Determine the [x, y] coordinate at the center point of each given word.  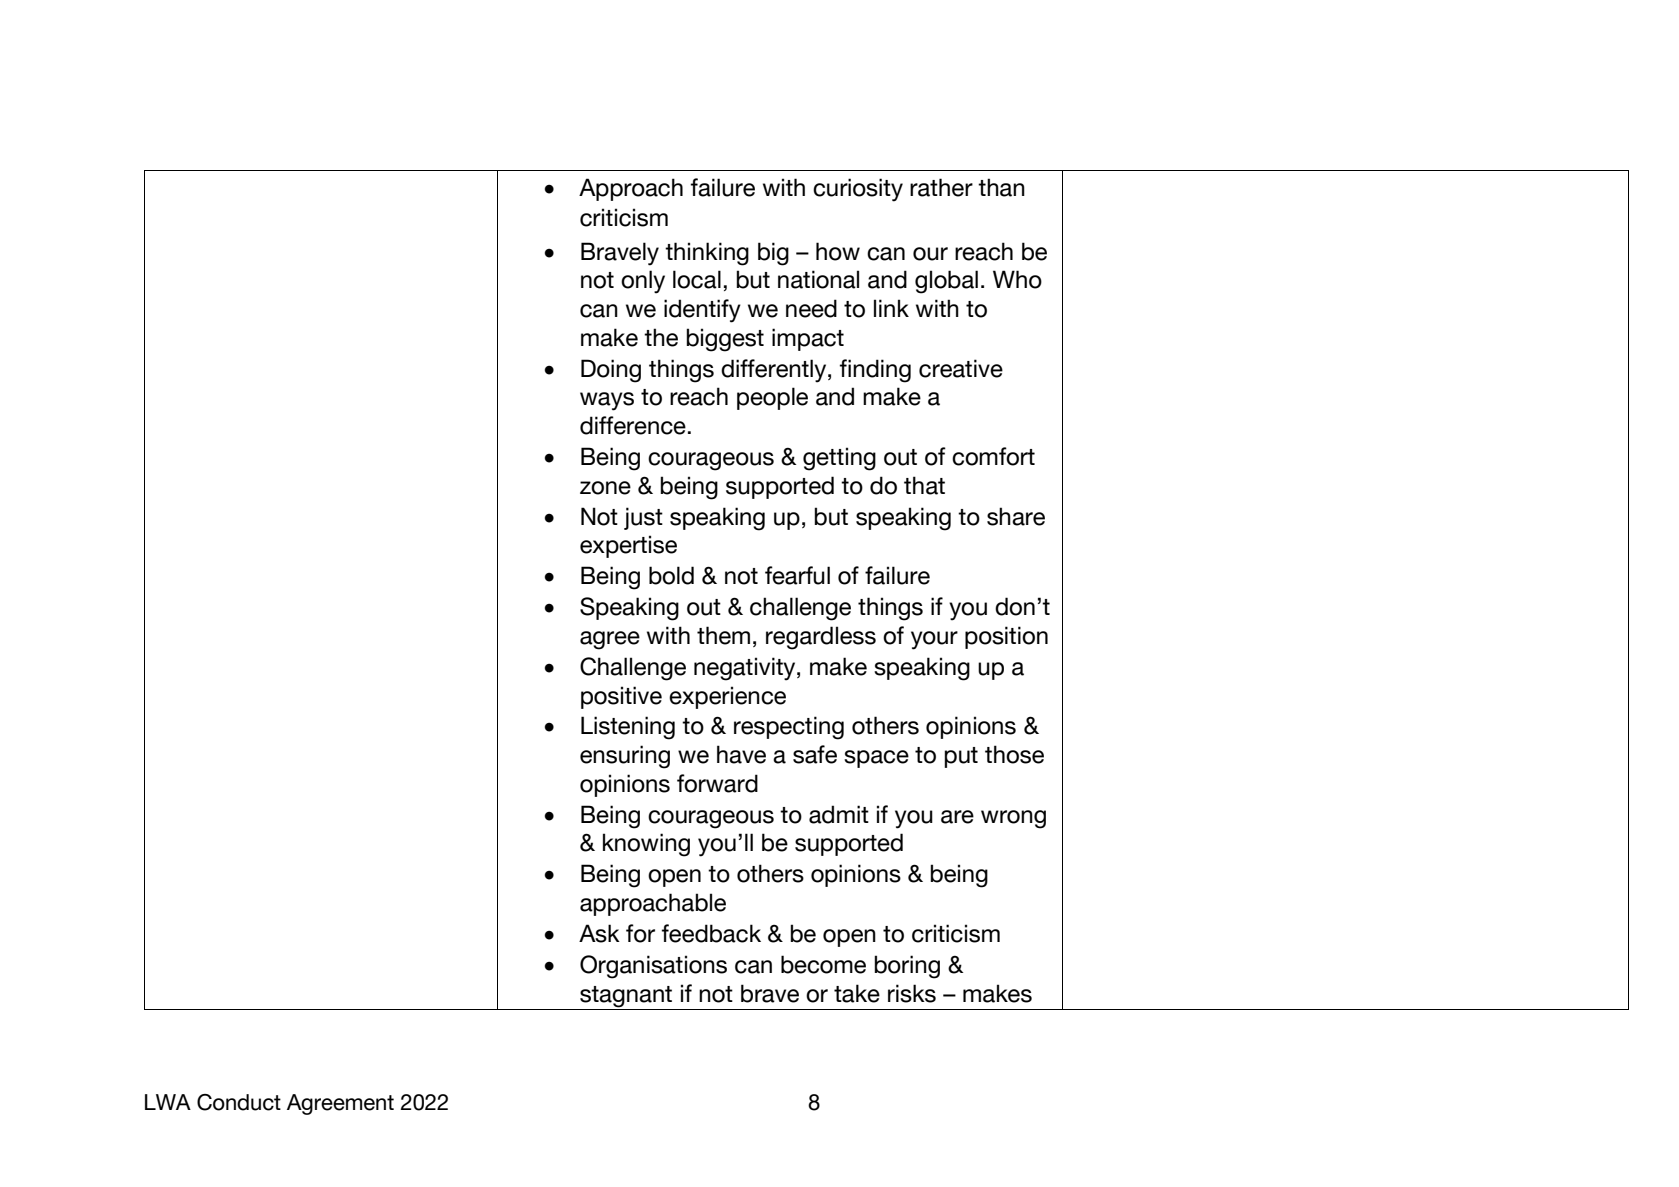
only [643, 282]
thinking [707, 254]
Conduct [239, 1102]
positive [621, 697]
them [723, 635]
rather [941, 187]
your [934, 640]
